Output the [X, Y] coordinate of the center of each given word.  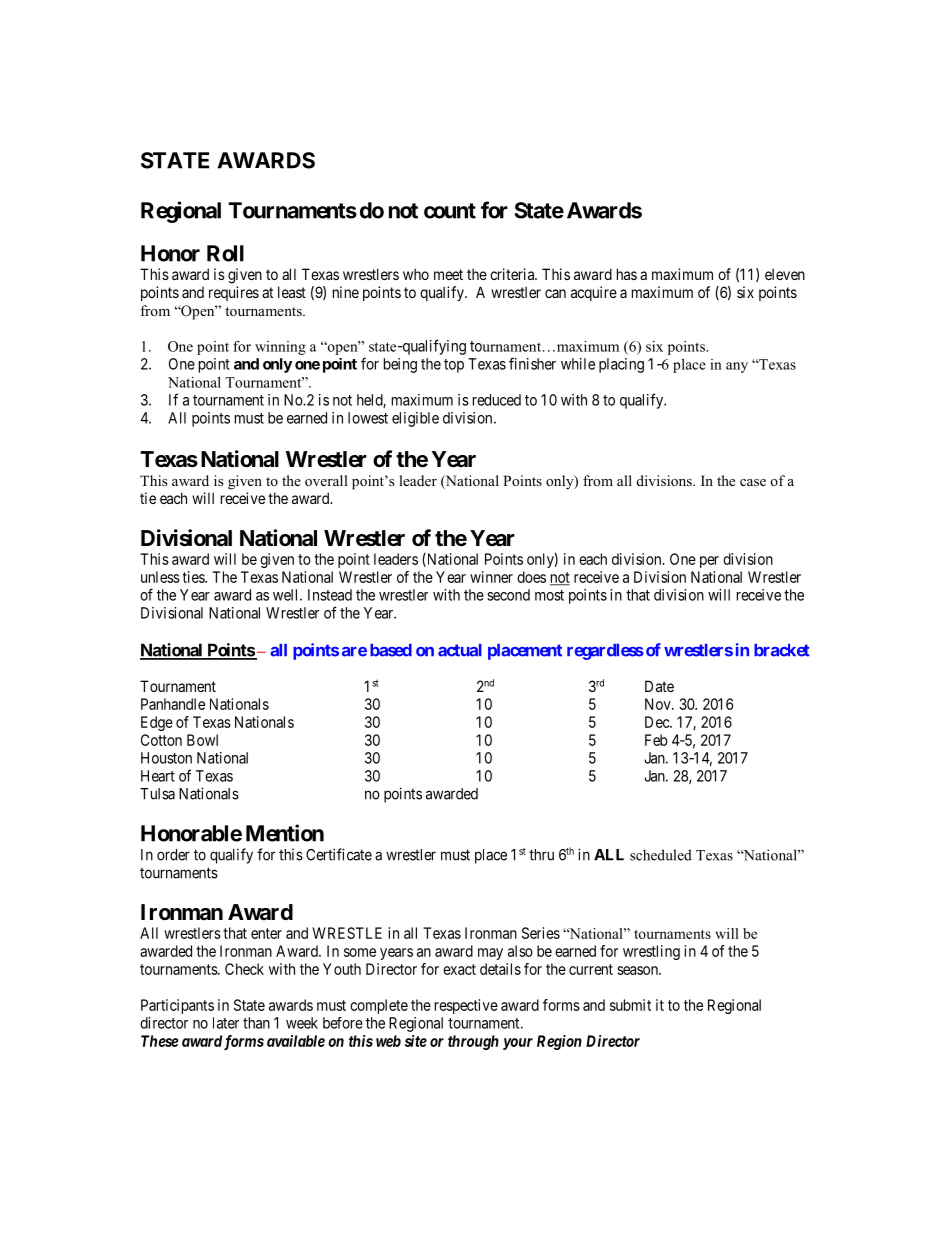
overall [326, 480]
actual [460, 650]
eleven [785, 274]
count [450, 211]
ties [194, 577]
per [709, 562]
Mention [285, 833]
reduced [497, 400]
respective [466, 1006]
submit [630, 1005]
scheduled [661, 855]
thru [541, 855]
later [226, 1023]
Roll [225, 253]
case [753, 482]
